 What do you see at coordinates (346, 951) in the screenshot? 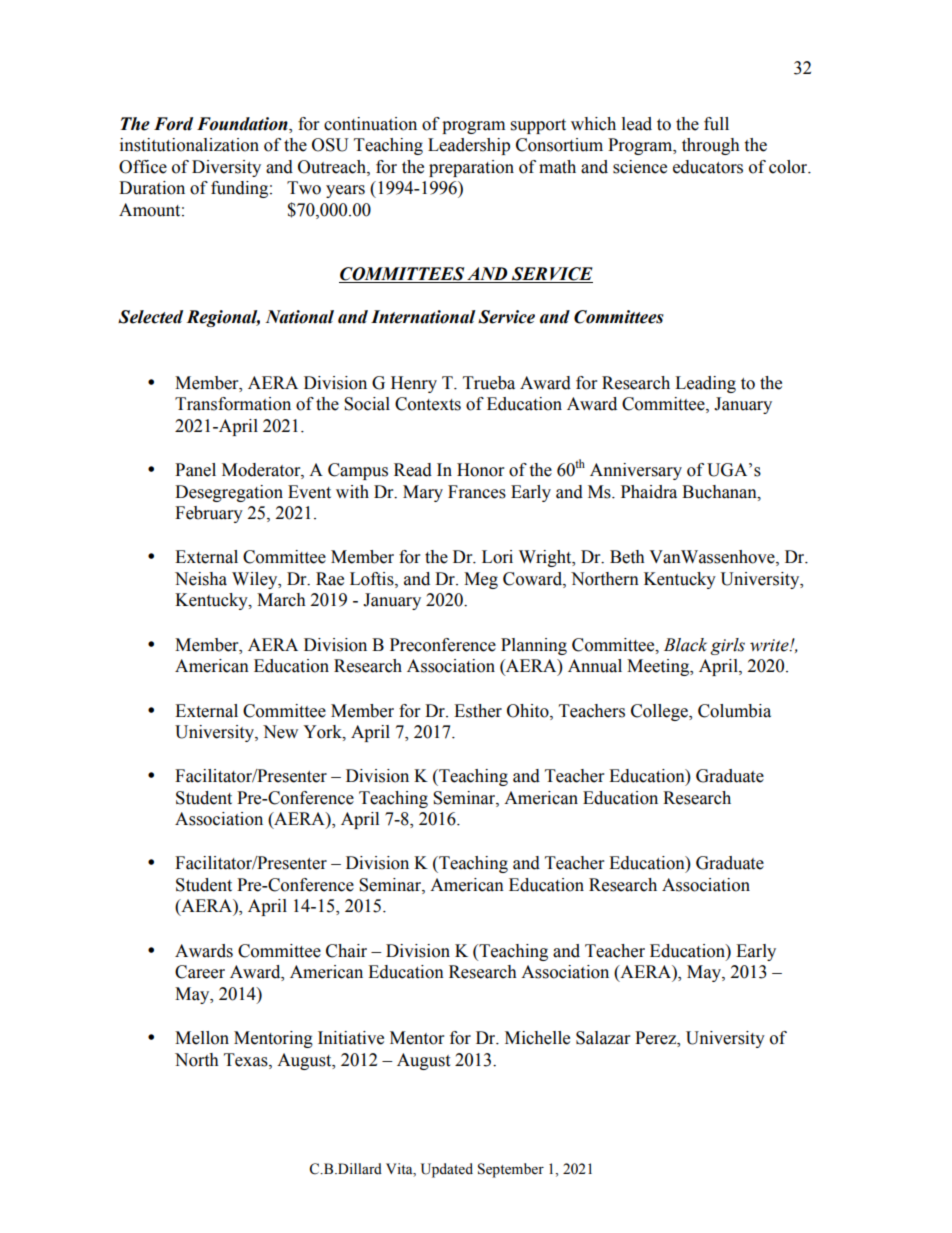
I see `Chair` at bounding box center [346, 951].
